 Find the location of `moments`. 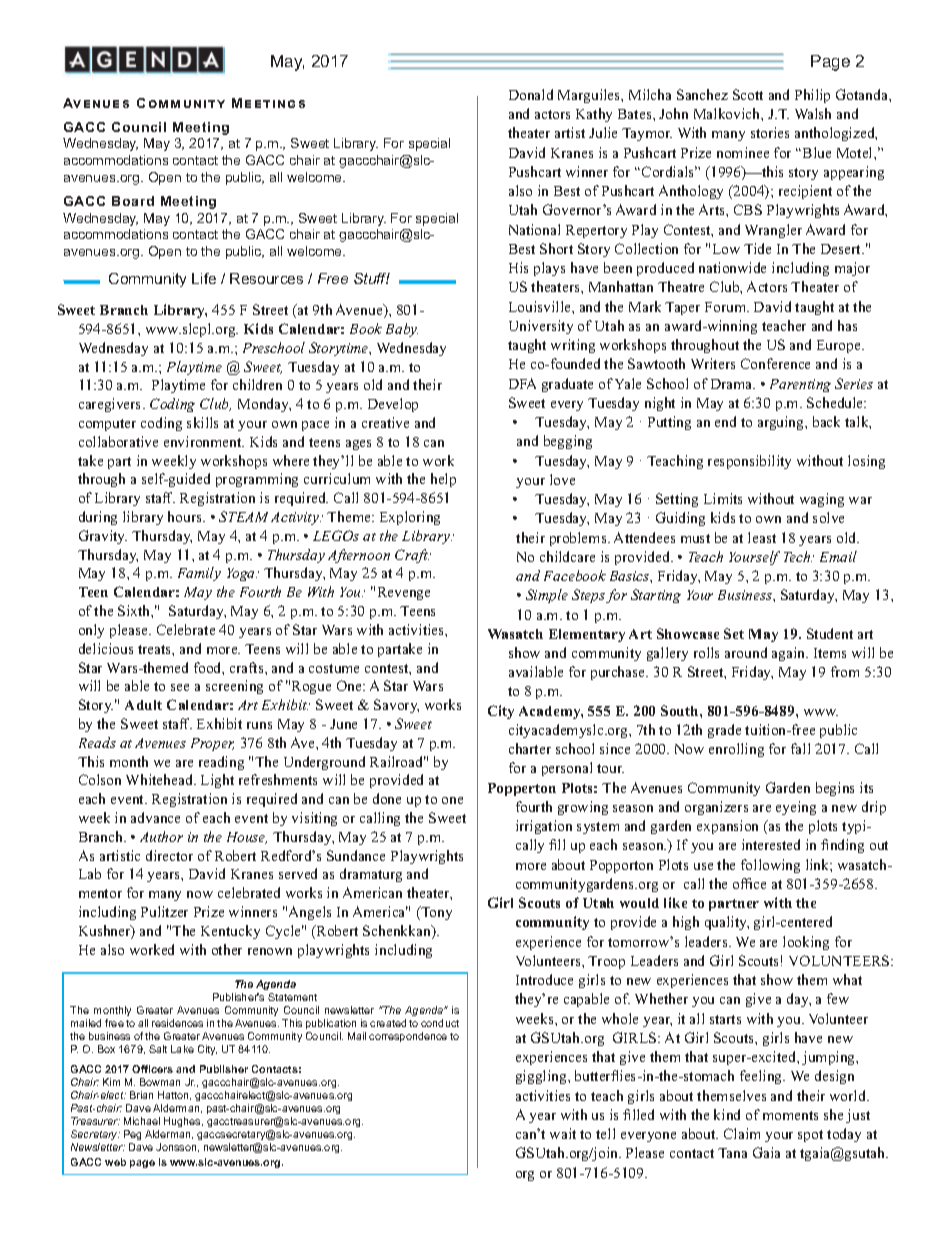

moments is located at coordinates (790, 1115).
